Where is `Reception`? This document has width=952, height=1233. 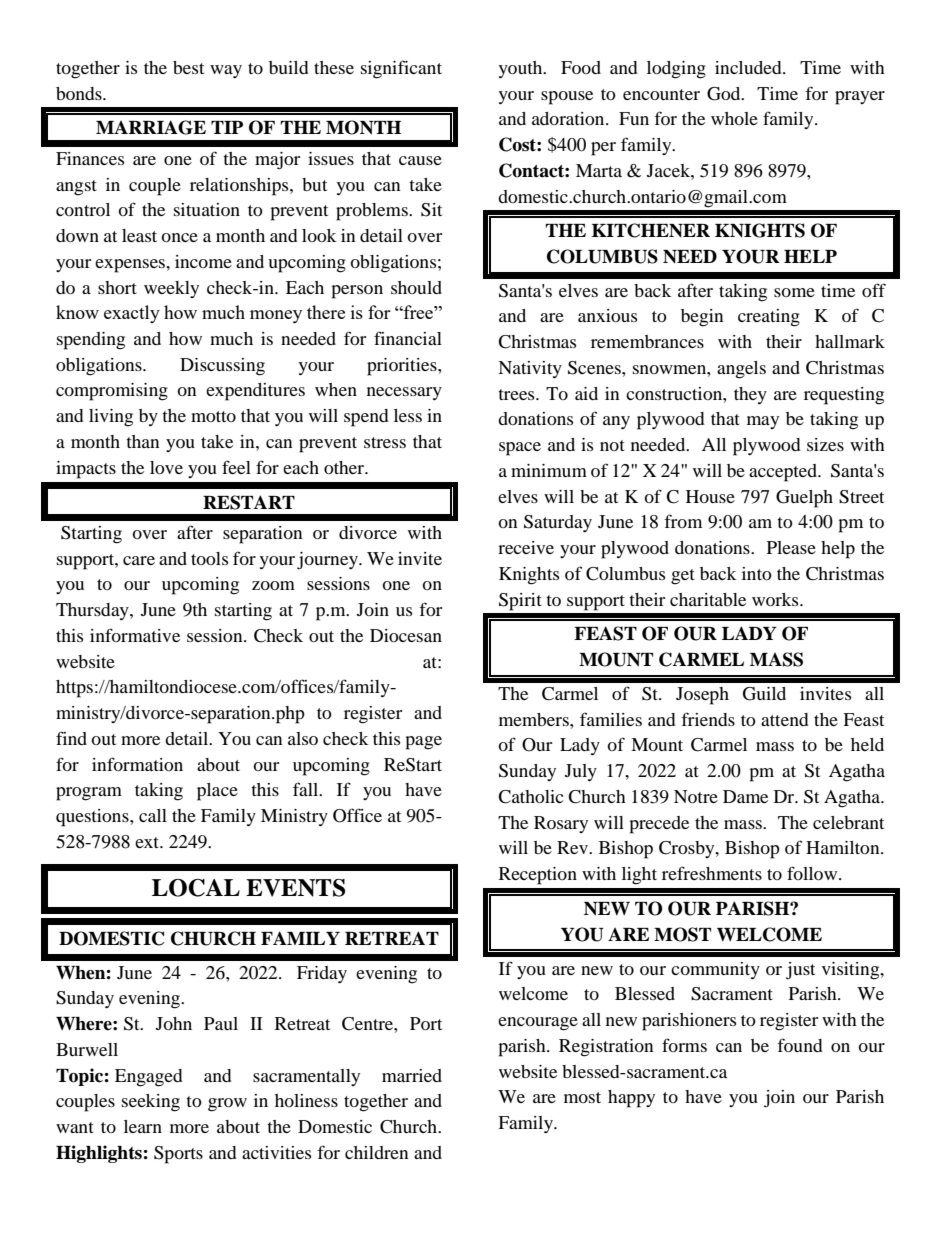
Reception is located at coordinates (538, 876).
